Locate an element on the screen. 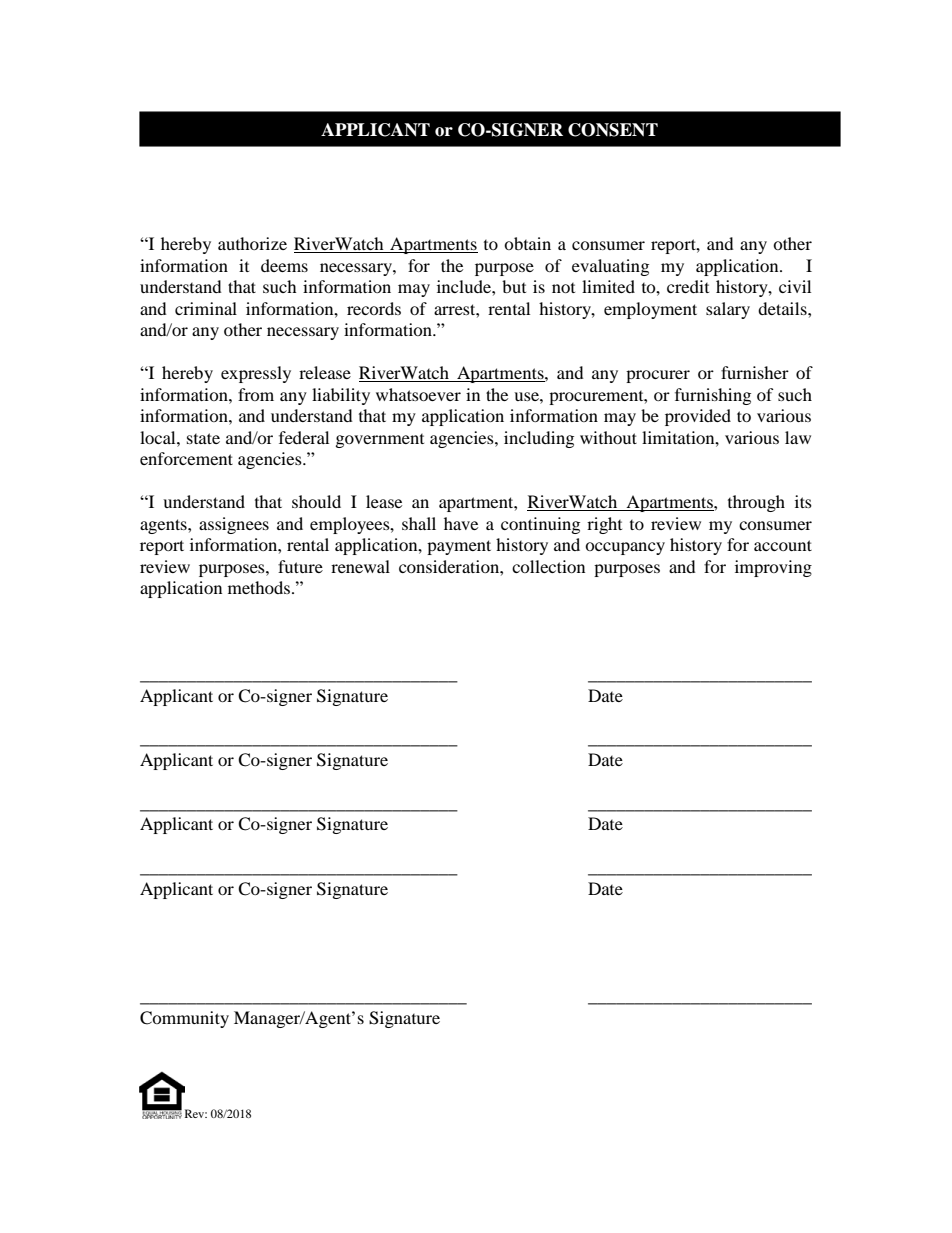 This screenshot has height=1233, width=952. methods is located at coordinates (260, 587).
